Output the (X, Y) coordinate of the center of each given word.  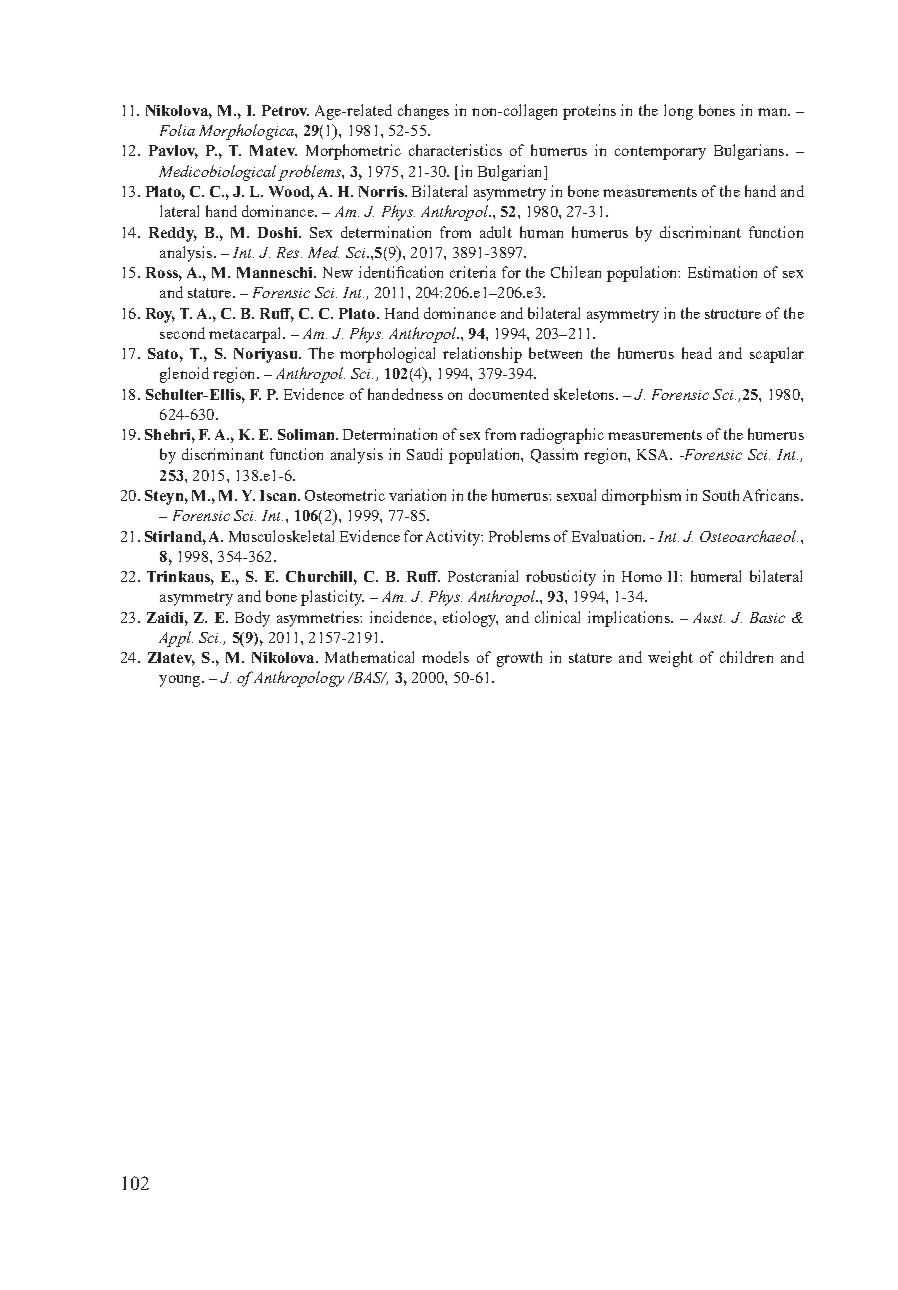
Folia (177, 130)
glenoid (184, 375)
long (678, 112)
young (181, 681)
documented (509, 394)
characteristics (455, 150)
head (697, 353)
